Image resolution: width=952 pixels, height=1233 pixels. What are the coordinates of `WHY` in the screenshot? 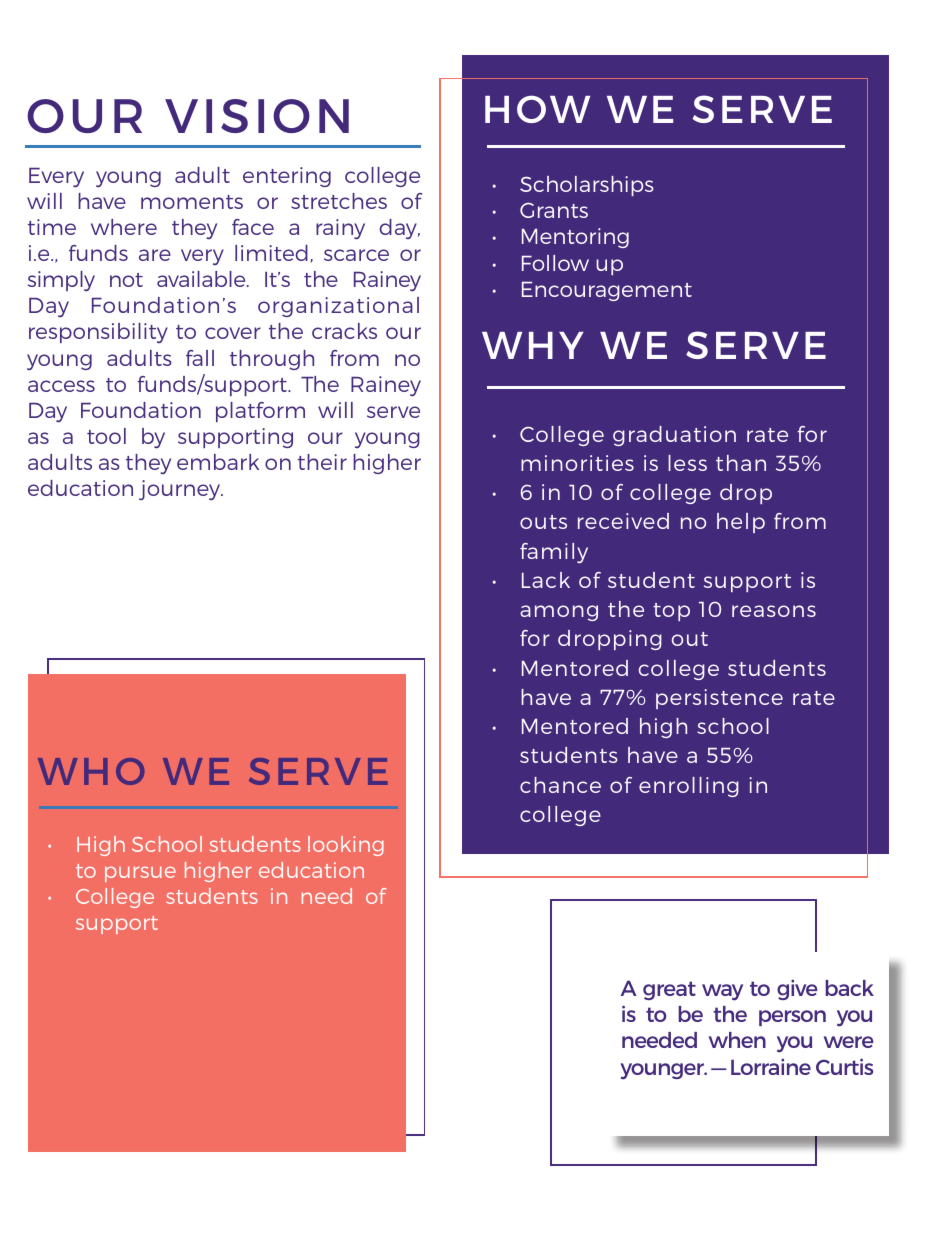 It's located at (533, 345).
